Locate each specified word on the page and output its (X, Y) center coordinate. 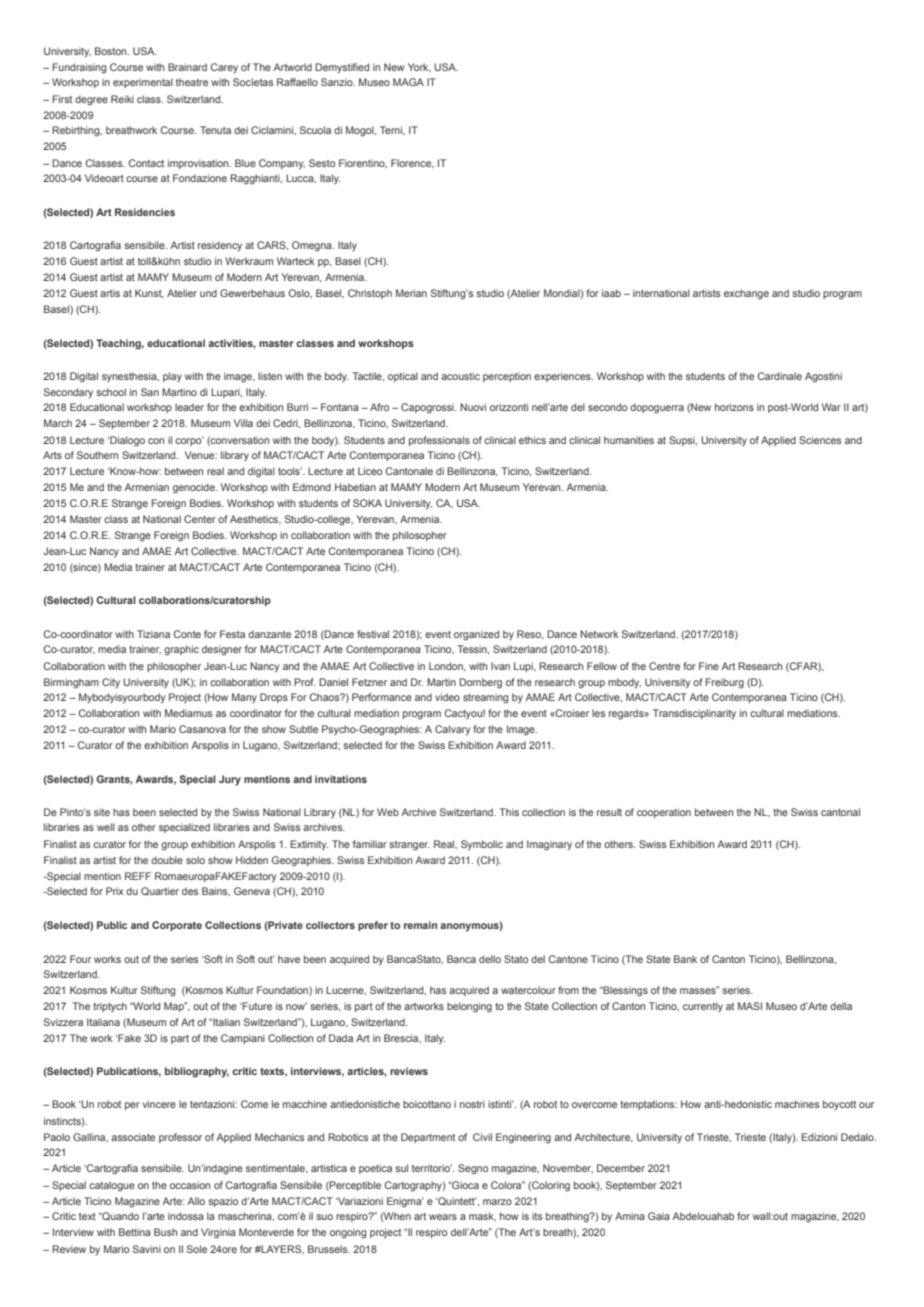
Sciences (820, 440)
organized (476, 635)
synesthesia (130, 377)
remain (420, 925)
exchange (746, 294)
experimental (143, 83)
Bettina (135, 1232)
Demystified (342, 68)
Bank (685, 959)
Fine (709, 666)
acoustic (460, 376)
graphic (181, 650)
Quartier (160, 891)
